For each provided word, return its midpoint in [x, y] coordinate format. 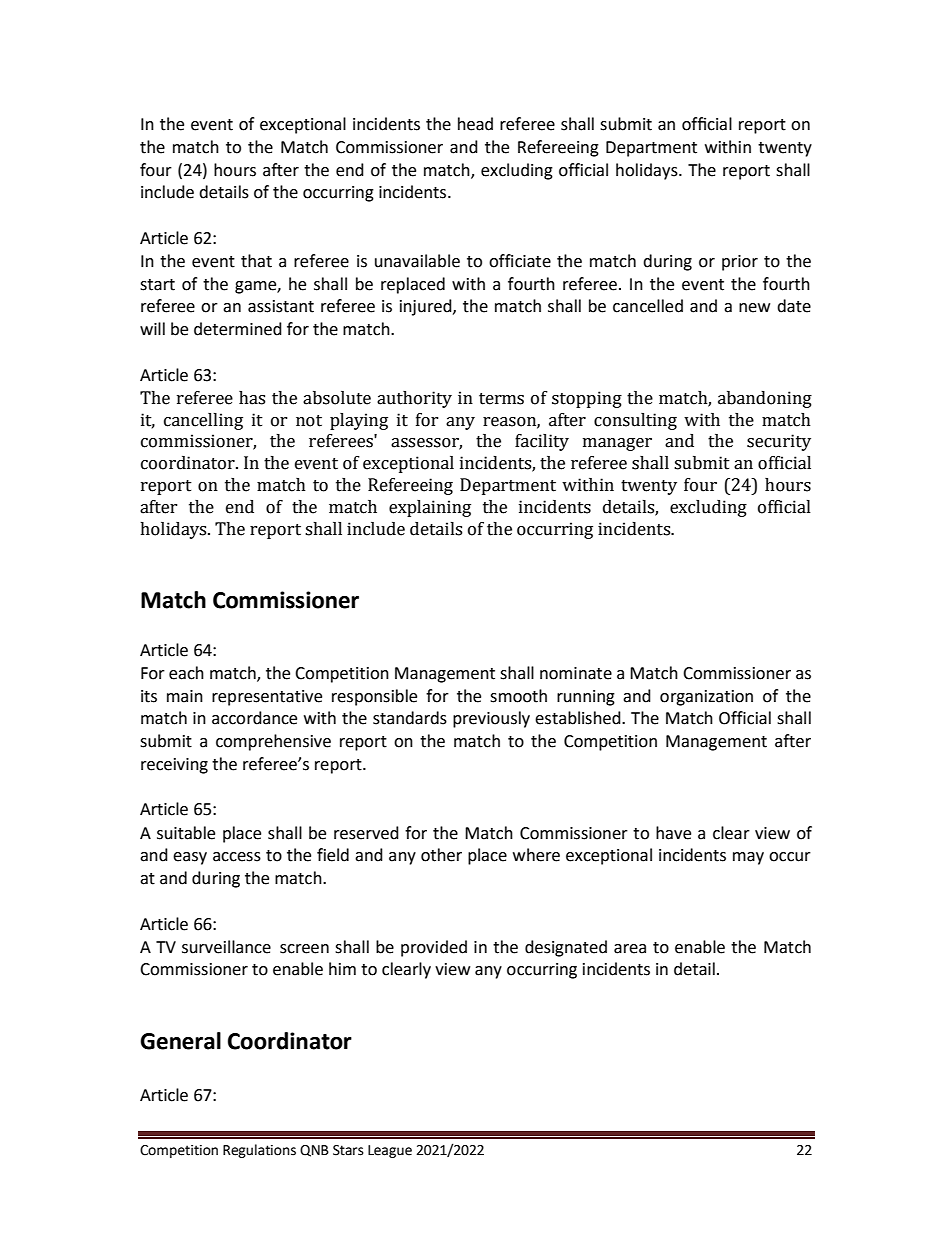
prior [740, 263]
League [390, 1151]
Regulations [259, 1151]
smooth [518, 696]
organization [706, 698]
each [186, 673]
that [256, 261]
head [475, 124]
